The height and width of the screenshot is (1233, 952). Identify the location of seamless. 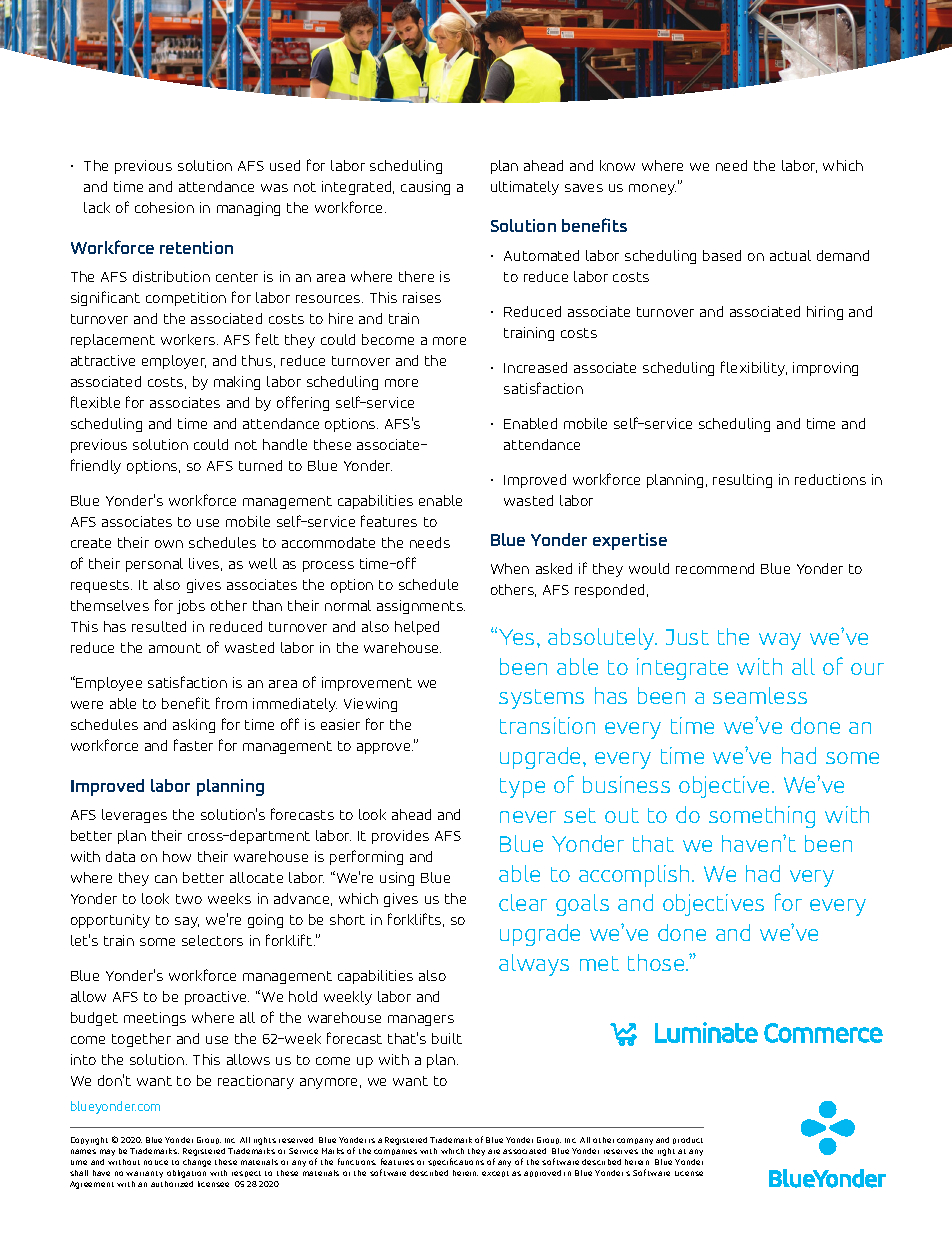
(760, 695).
